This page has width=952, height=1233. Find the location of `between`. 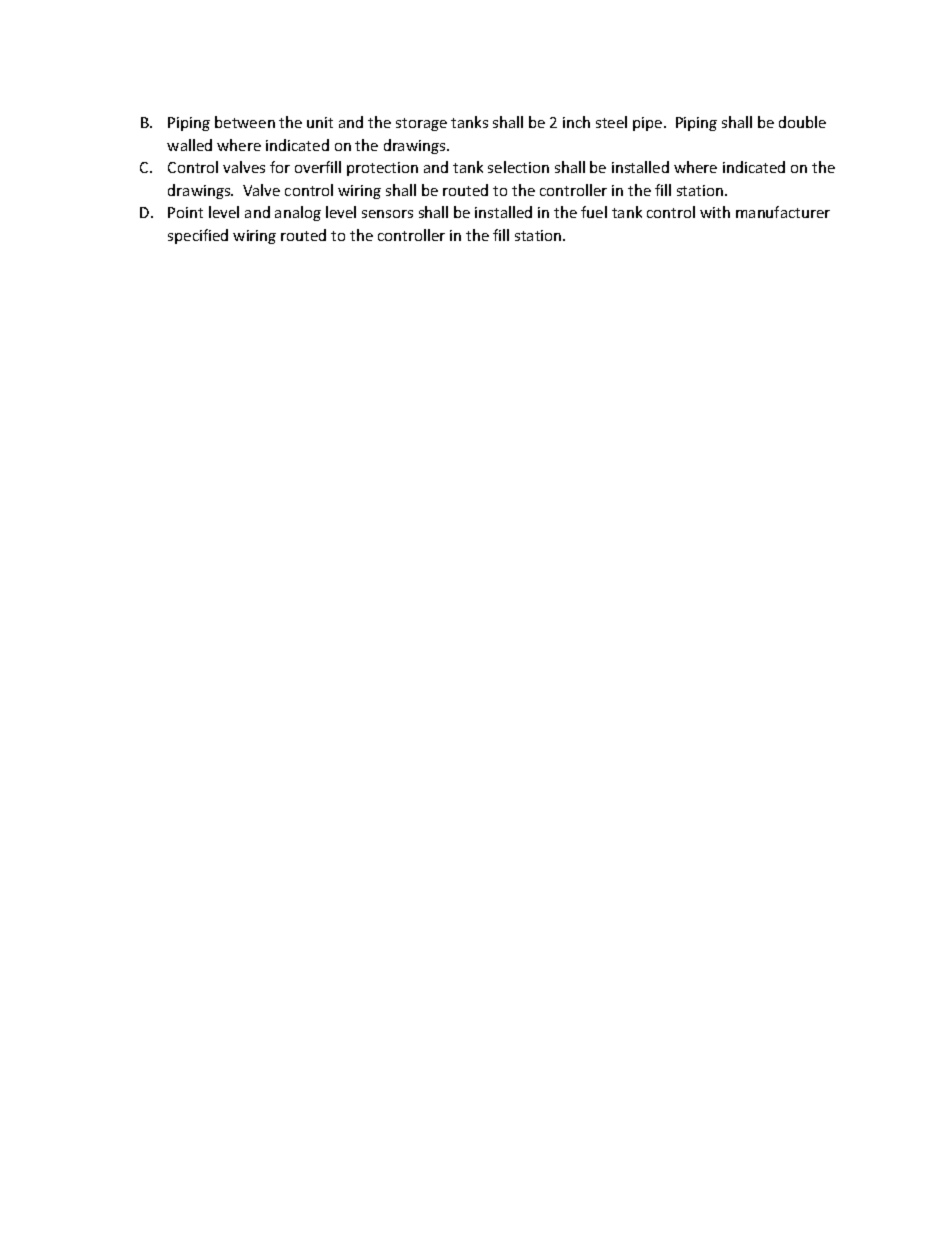

between is located at coordinates (245, 122).
